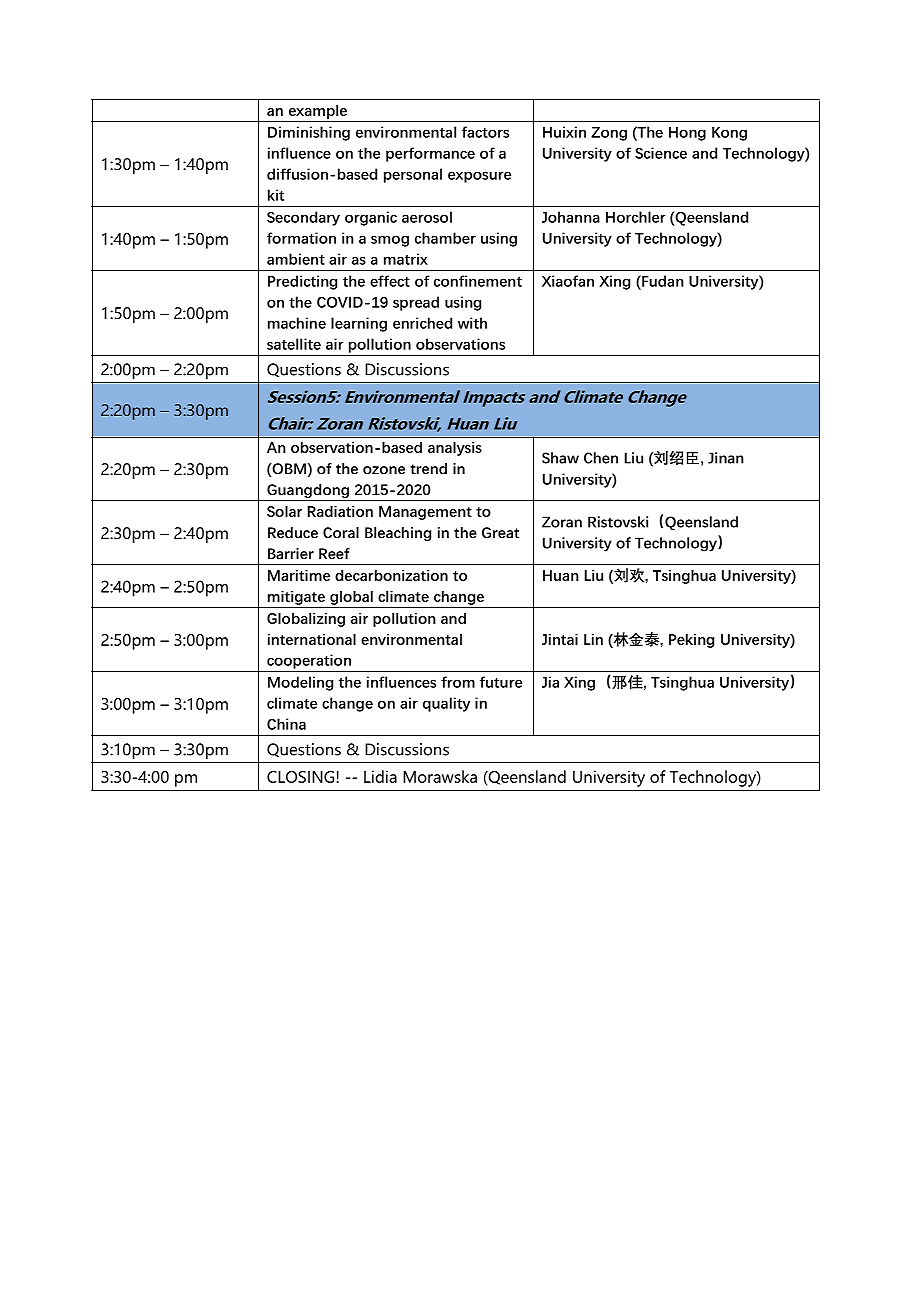 This page has height=1308, width=924. What do you see at coordinates (309, 133) in the page?
I see `Diminishing` at bounding box center [309, 133].
